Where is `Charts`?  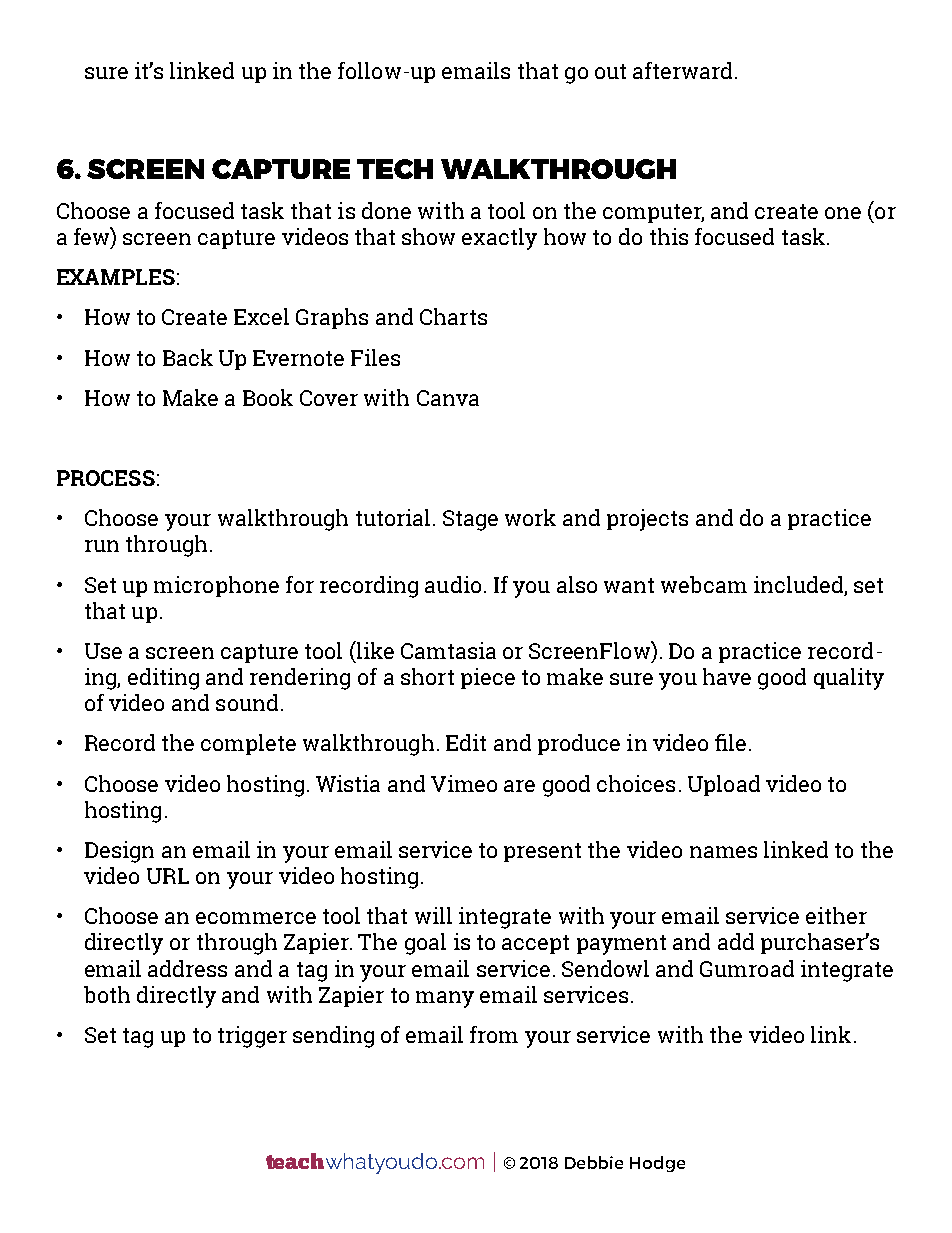
Charts is located at coordinates (453, 316).
